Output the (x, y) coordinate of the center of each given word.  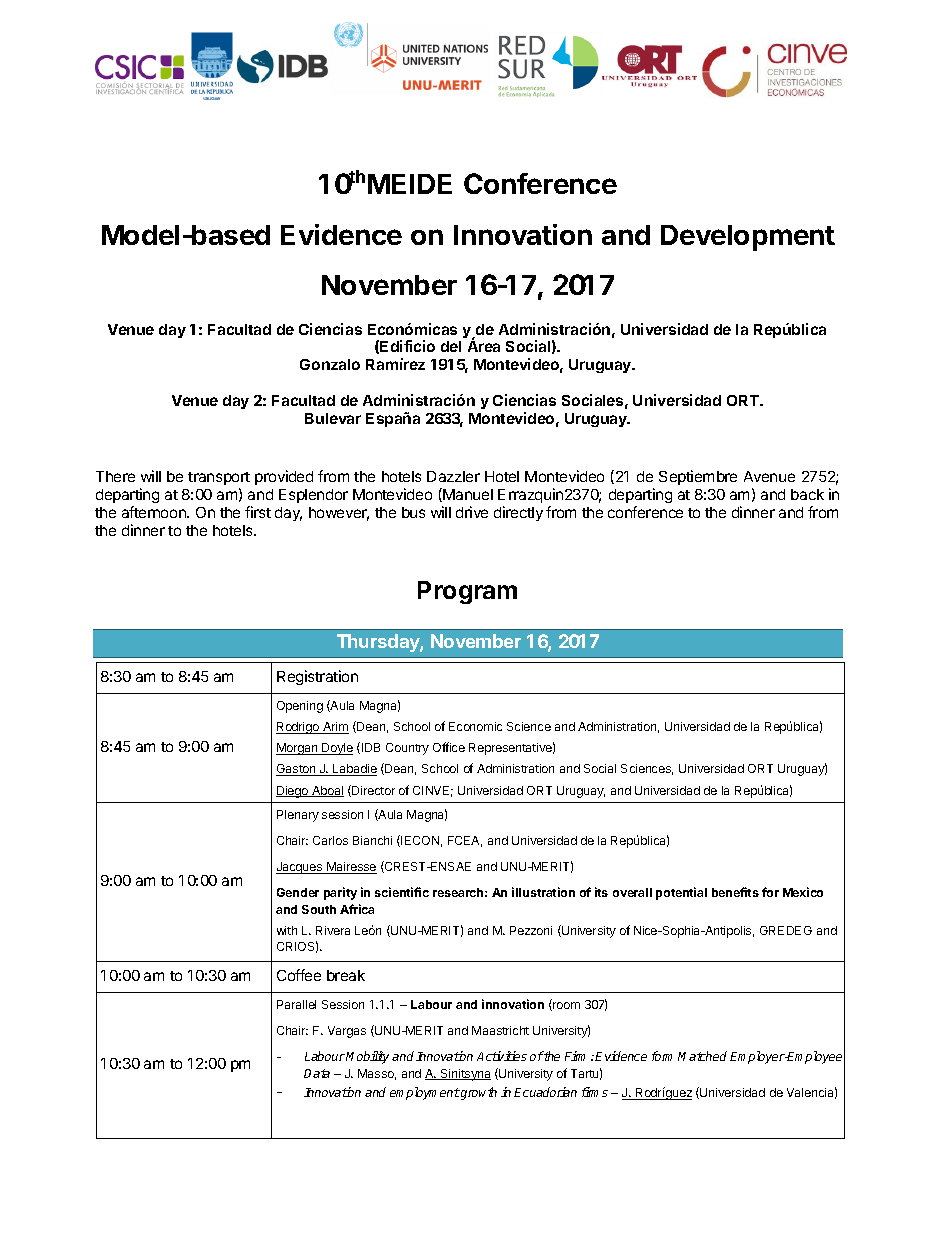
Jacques (300, 868)
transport (219, 478)
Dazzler (453, 476)
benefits (735, 892)
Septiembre (698, 477)
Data (317, 1073)
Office (449, 747)
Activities (502, 1056)
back (807, 494)
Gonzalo (330, 364)
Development (748, 238)
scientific (402, 892)
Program (467, 592)
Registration (317, 677)
